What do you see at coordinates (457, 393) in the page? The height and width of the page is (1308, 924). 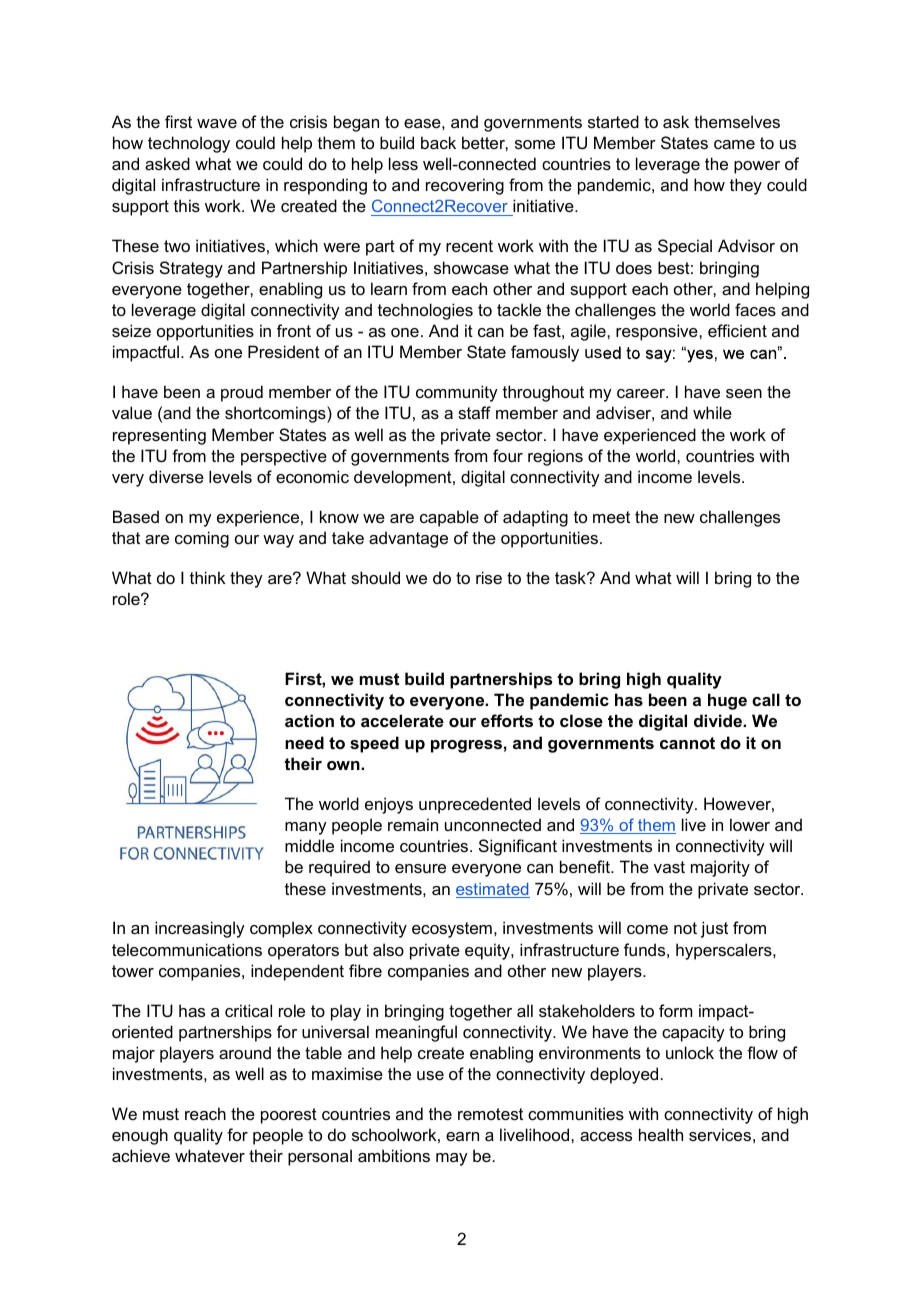 I see `community` at bounding box center [457, 393].
